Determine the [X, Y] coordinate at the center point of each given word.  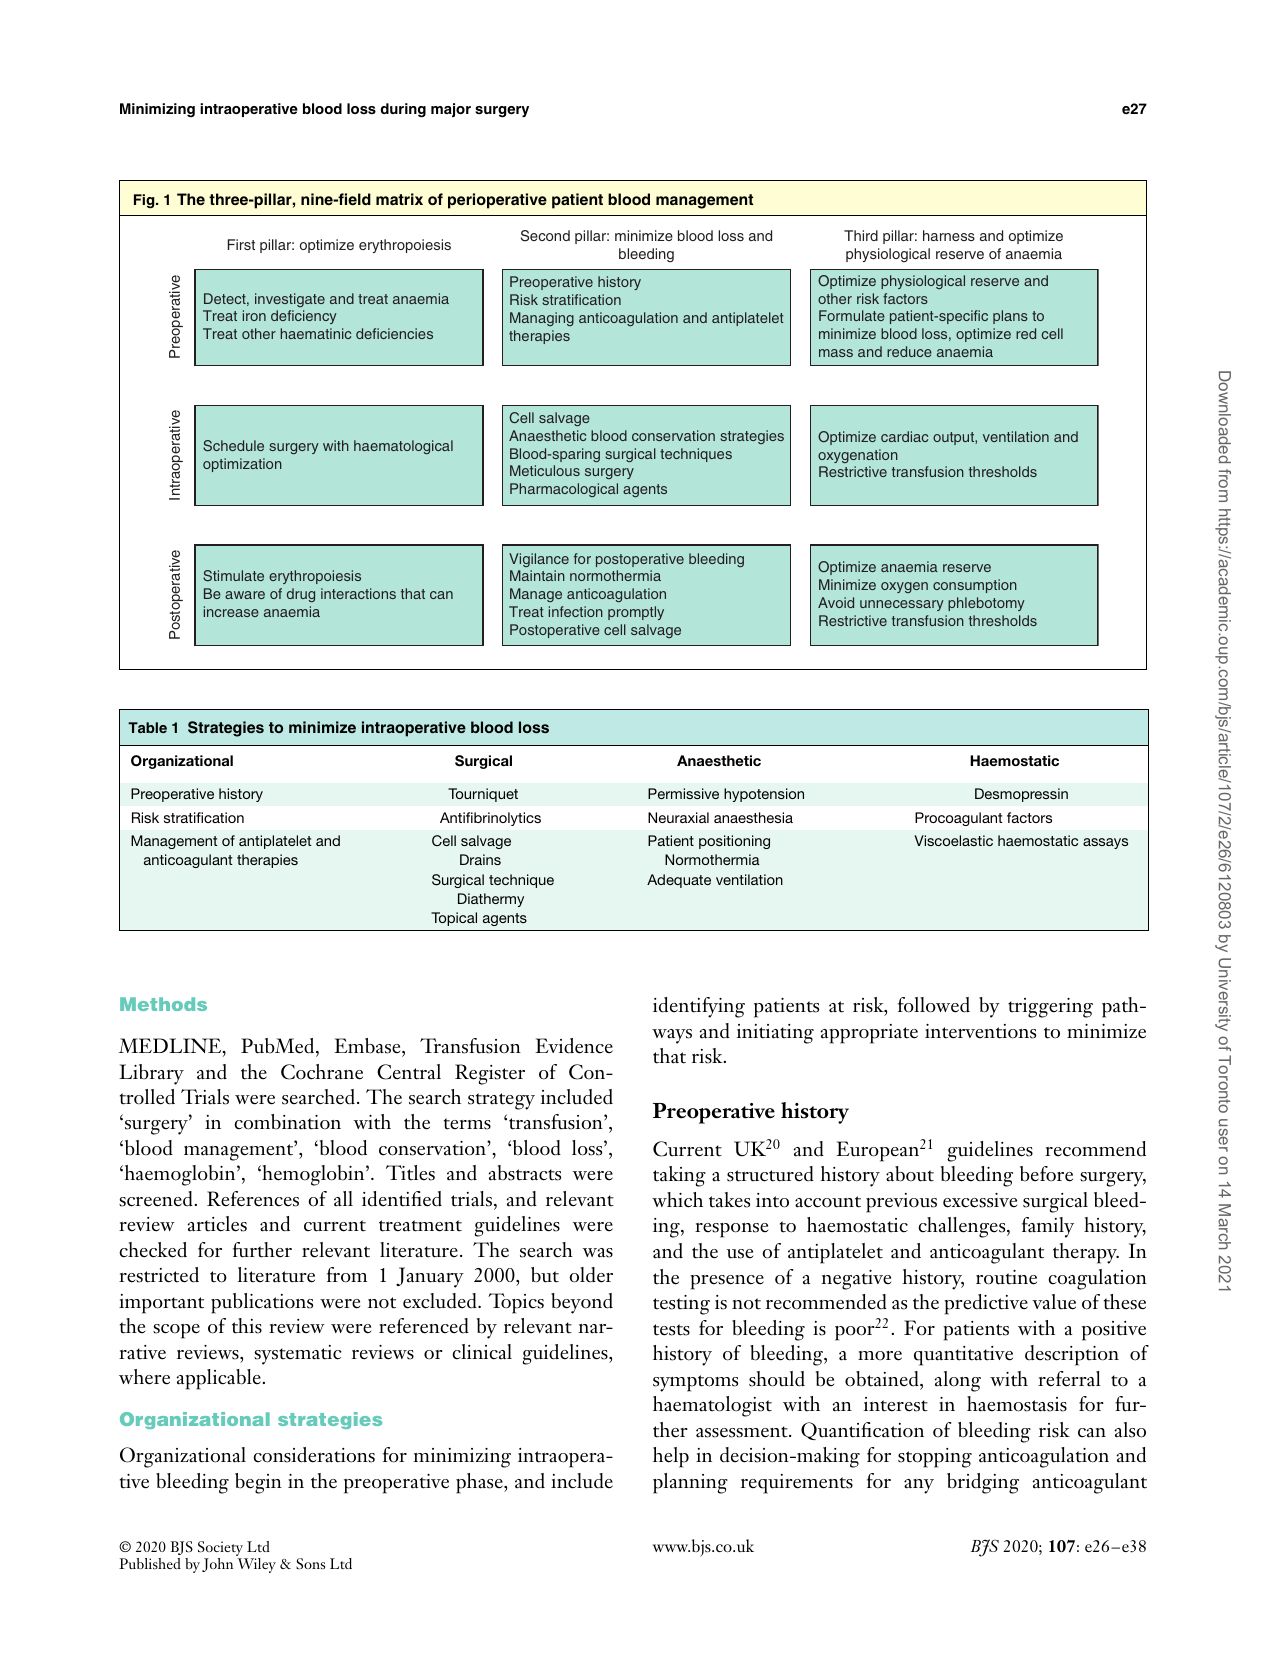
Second [545, 236]
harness [949, 235]
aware [245, 595]
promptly [636, 613]
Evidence [574, 1046]
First [241, 244]
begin [258, 1483]
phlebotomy [986, 604]
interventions [980, 1031]
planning [690, 1483]
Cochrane [322, 1072]
